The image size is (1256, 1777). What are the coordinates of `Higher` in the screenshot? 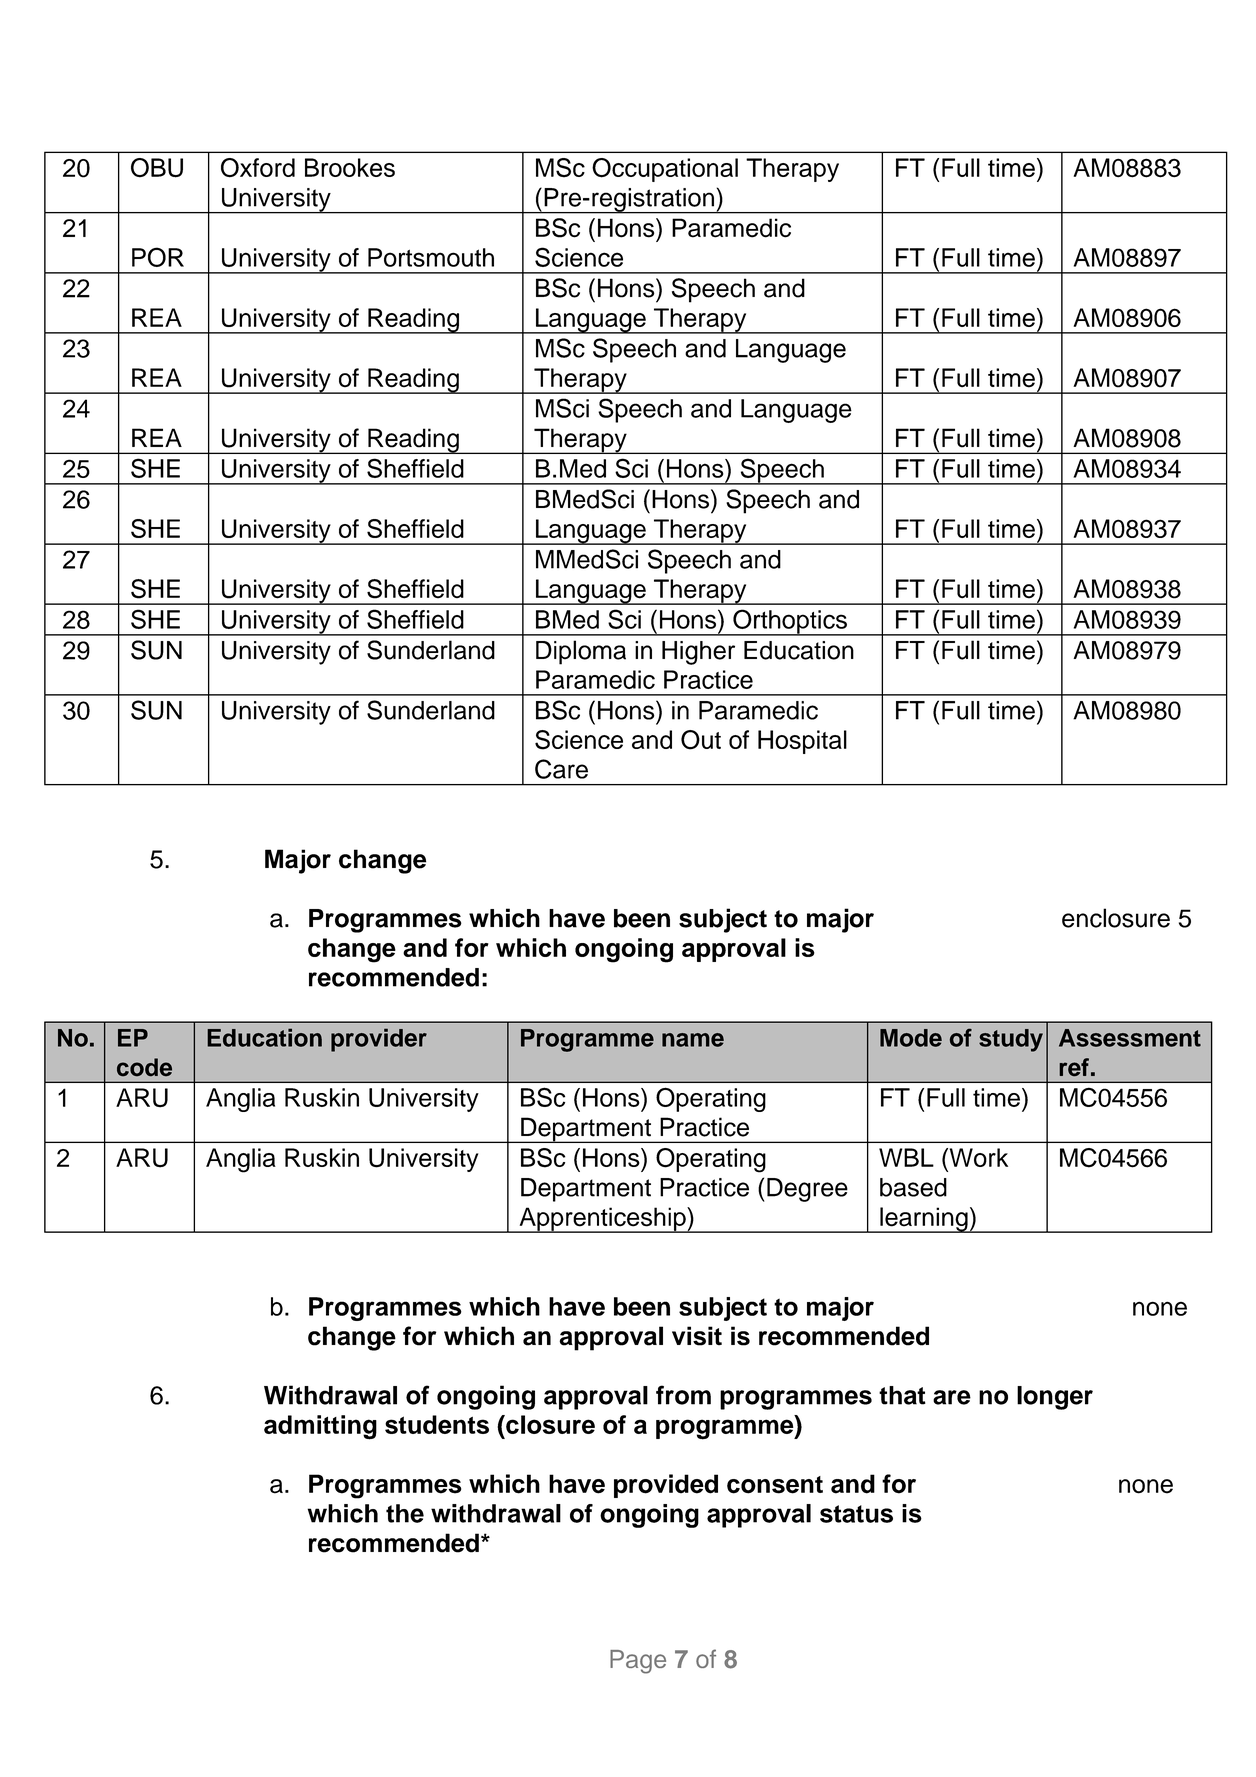 It's located at (698, 653).
